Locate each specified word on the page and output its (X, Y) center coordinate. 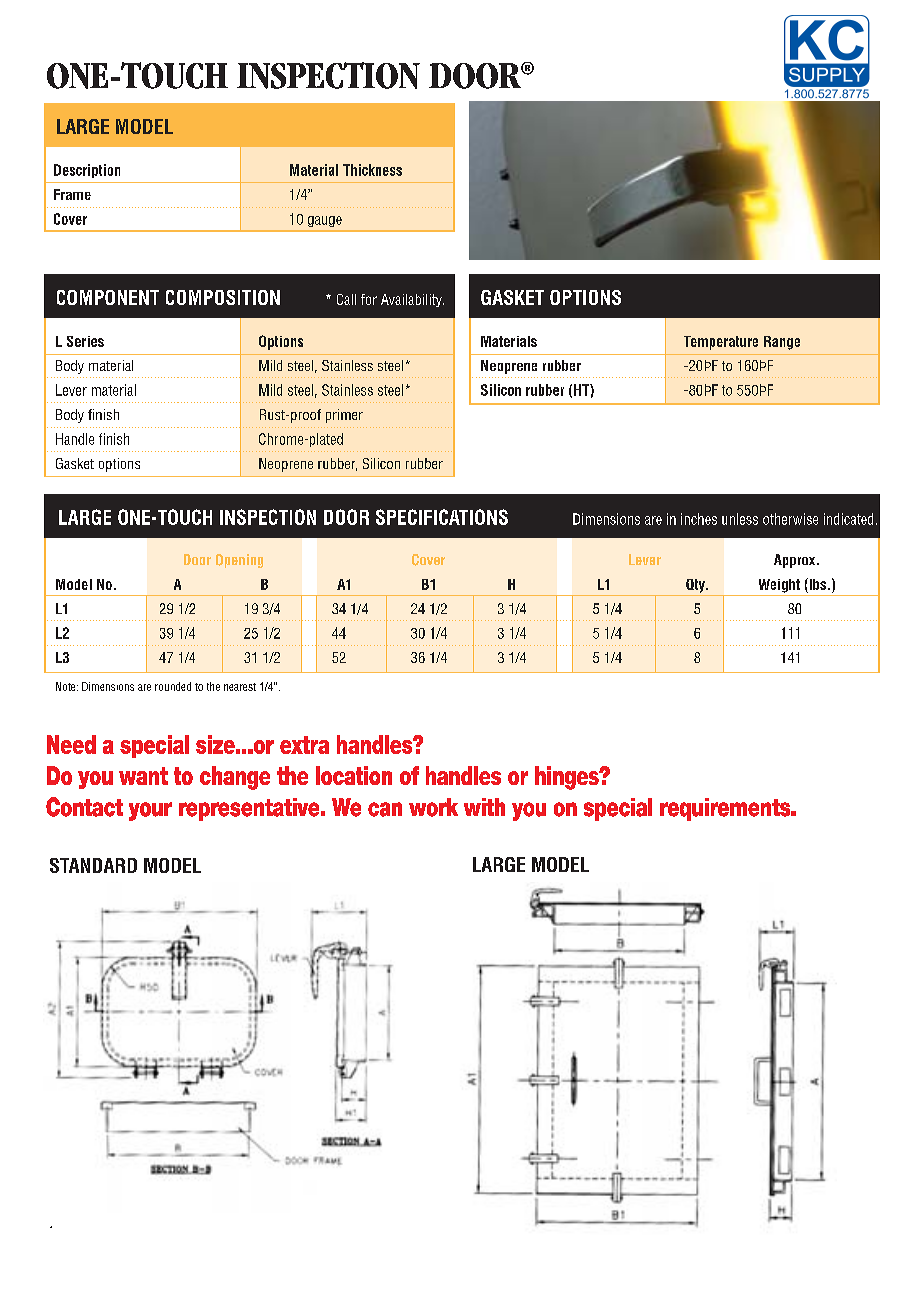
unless (740, 519)
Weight (779, 586)
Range (782, 343)
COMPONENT (108, 297)
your (150, 811)
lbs (818, 584)
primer (344, 416)
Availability (412, 300)
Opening (239, 561)
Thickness (372, 170)
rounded (173, 686)
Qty (696, 586)
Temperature (721, 343)
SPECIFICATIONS (442, 517)
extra (304, 745)
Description (87, 171)
